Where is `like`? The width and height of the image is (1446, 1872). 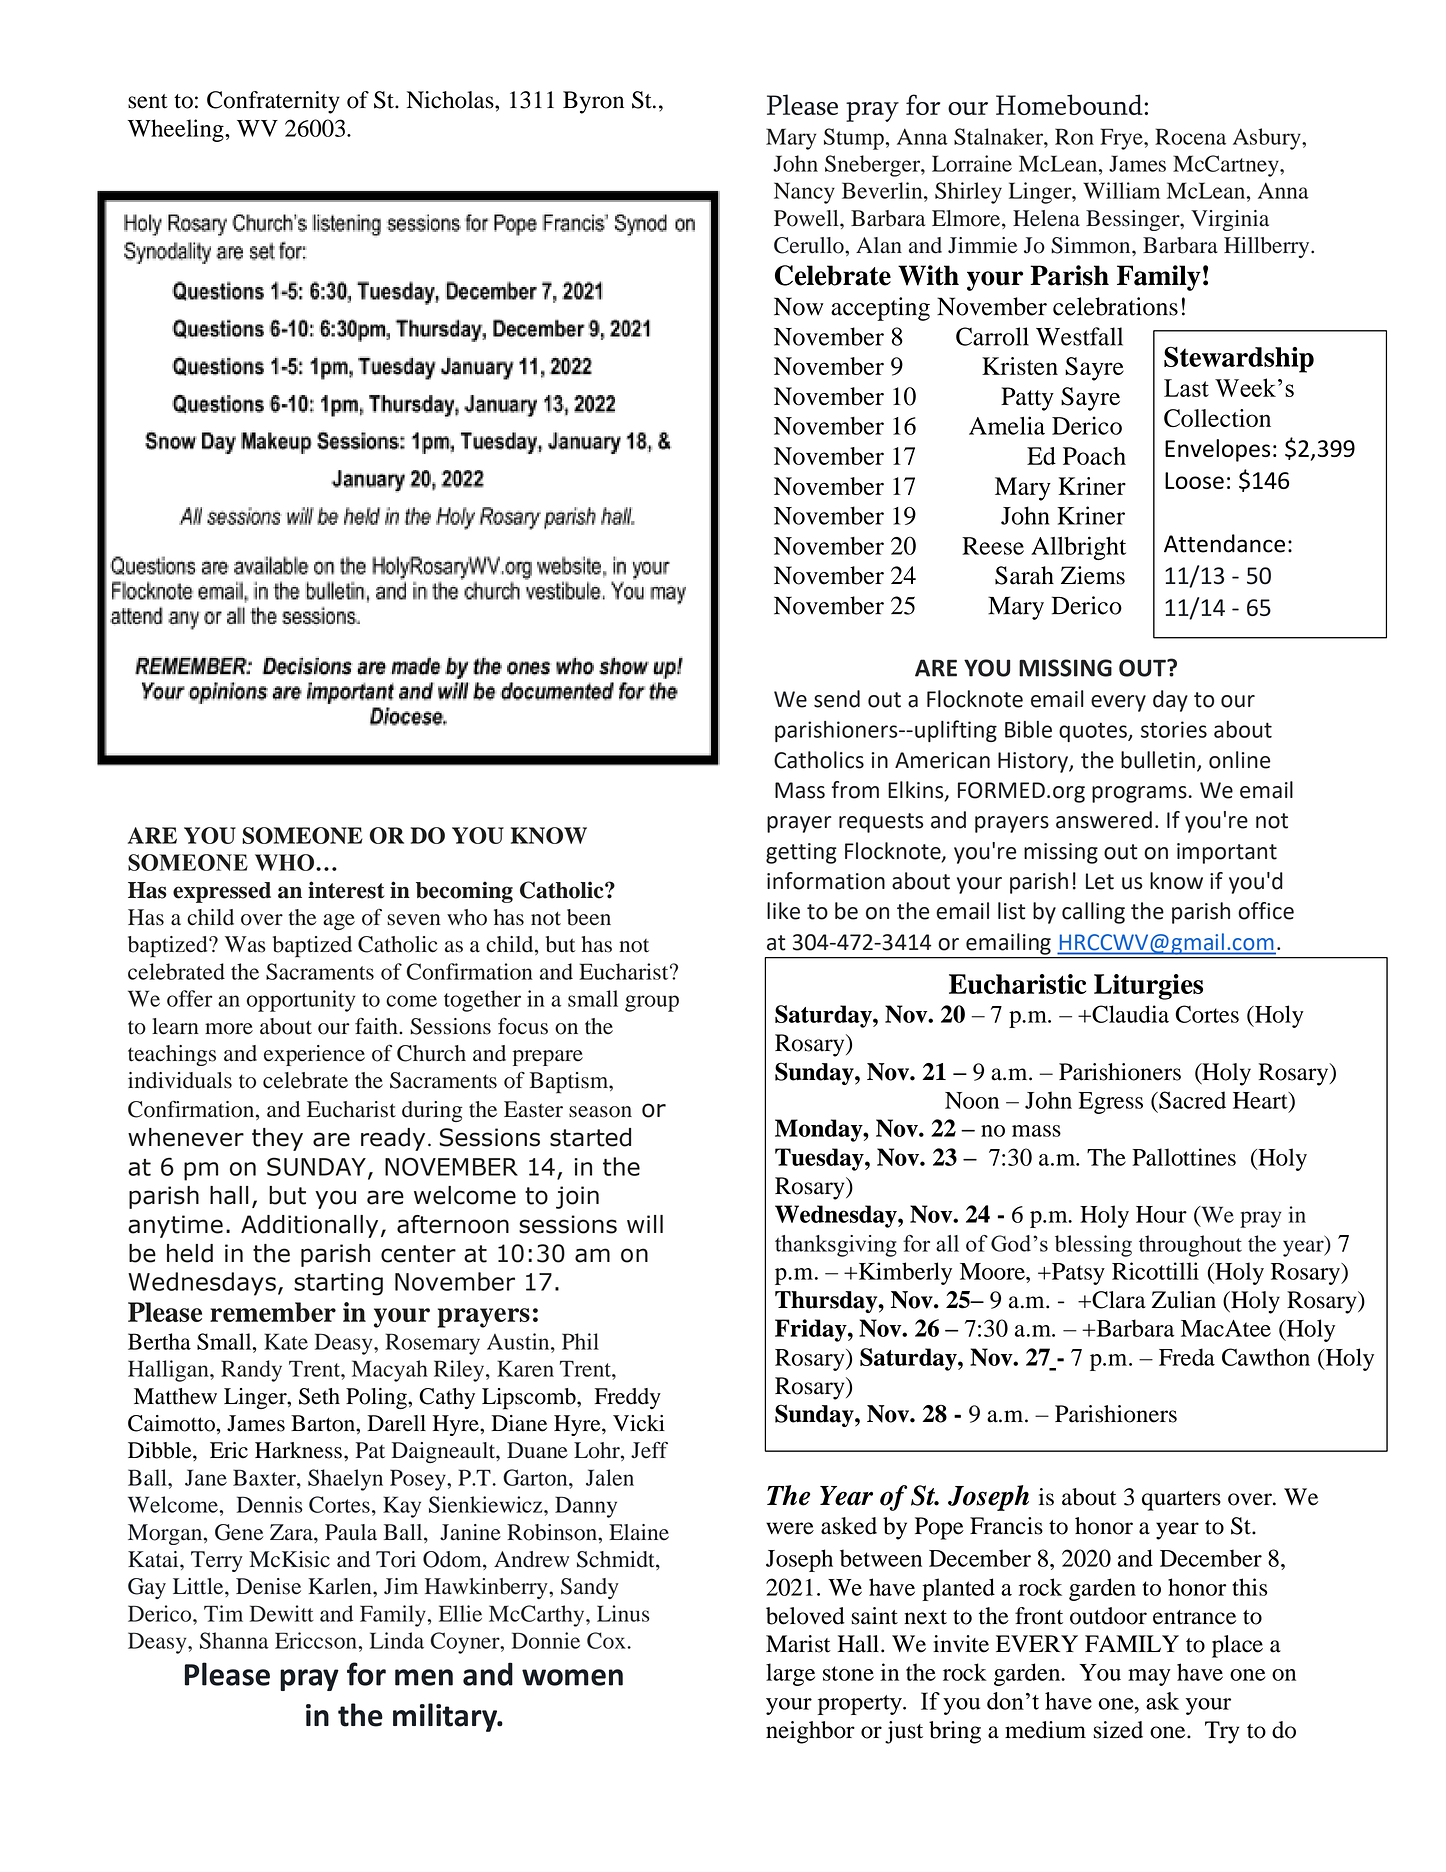 like is located at coordinates (783, 911).
